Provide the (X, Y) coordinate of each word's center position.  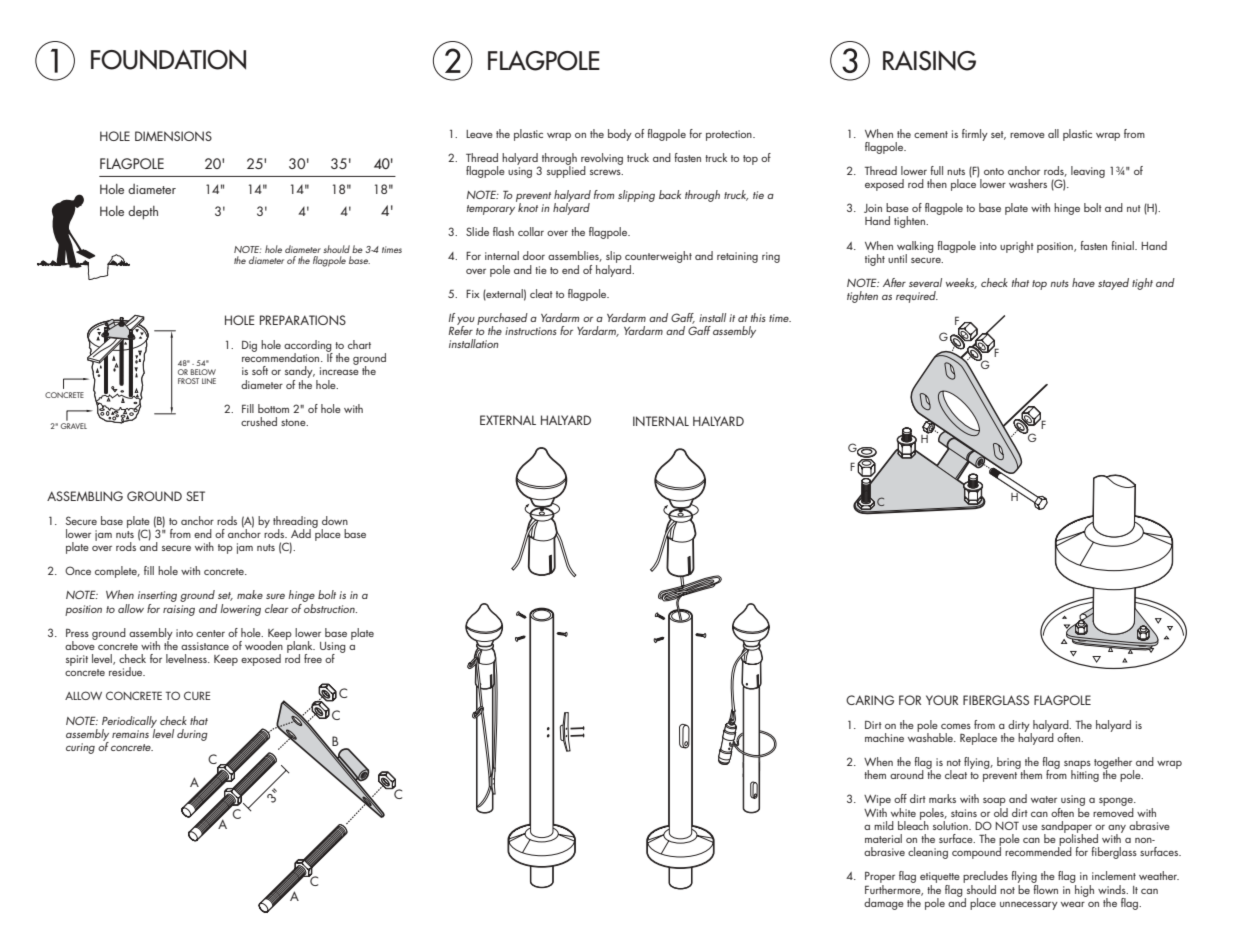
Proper (880, 878)
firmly (975, 135)
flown (1045, 888)
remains (130, 734)
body (620, 135)
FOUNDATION (168, 60)
